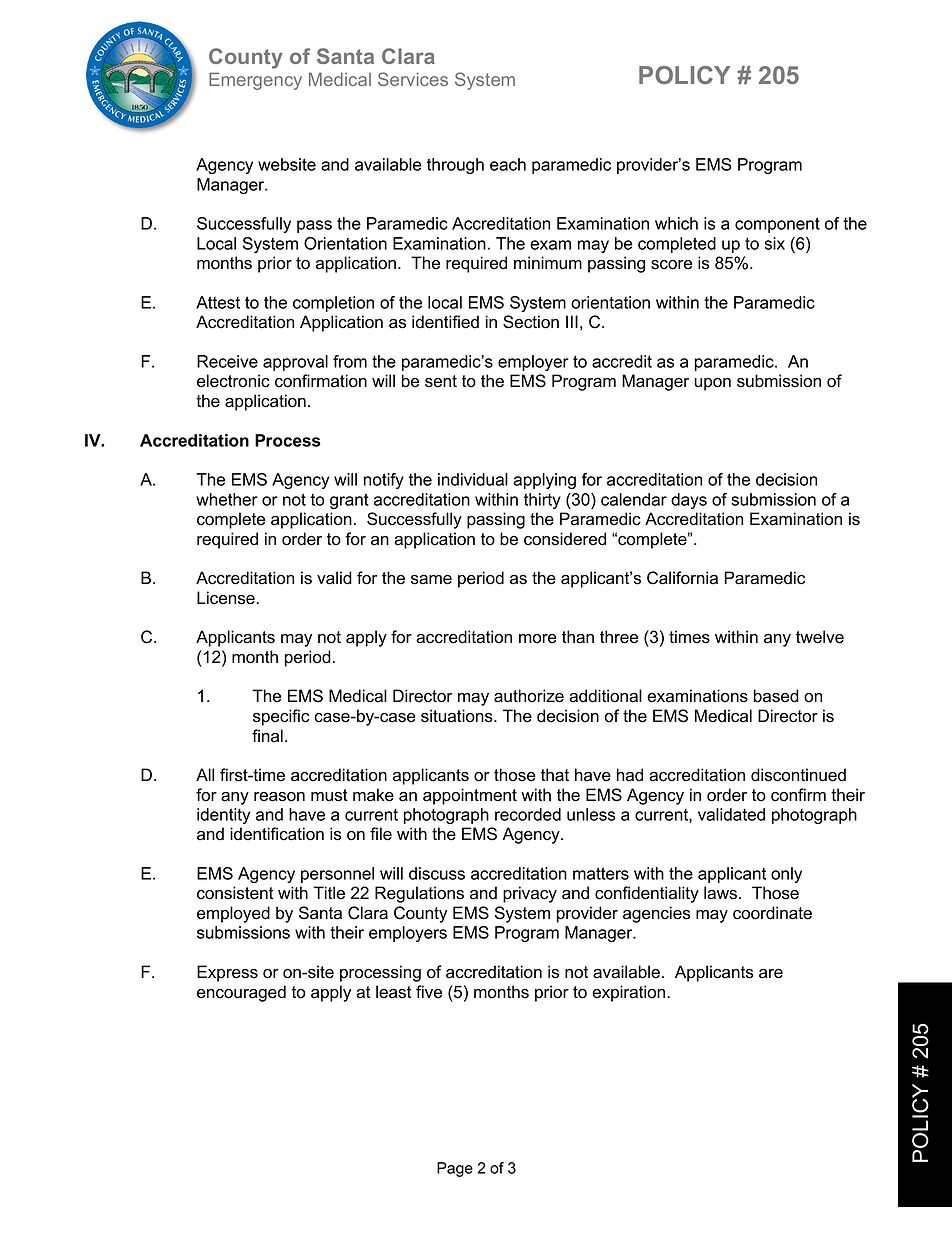 The image size is (952, 1233). I want to click on encouraged, so click(241, 993).
